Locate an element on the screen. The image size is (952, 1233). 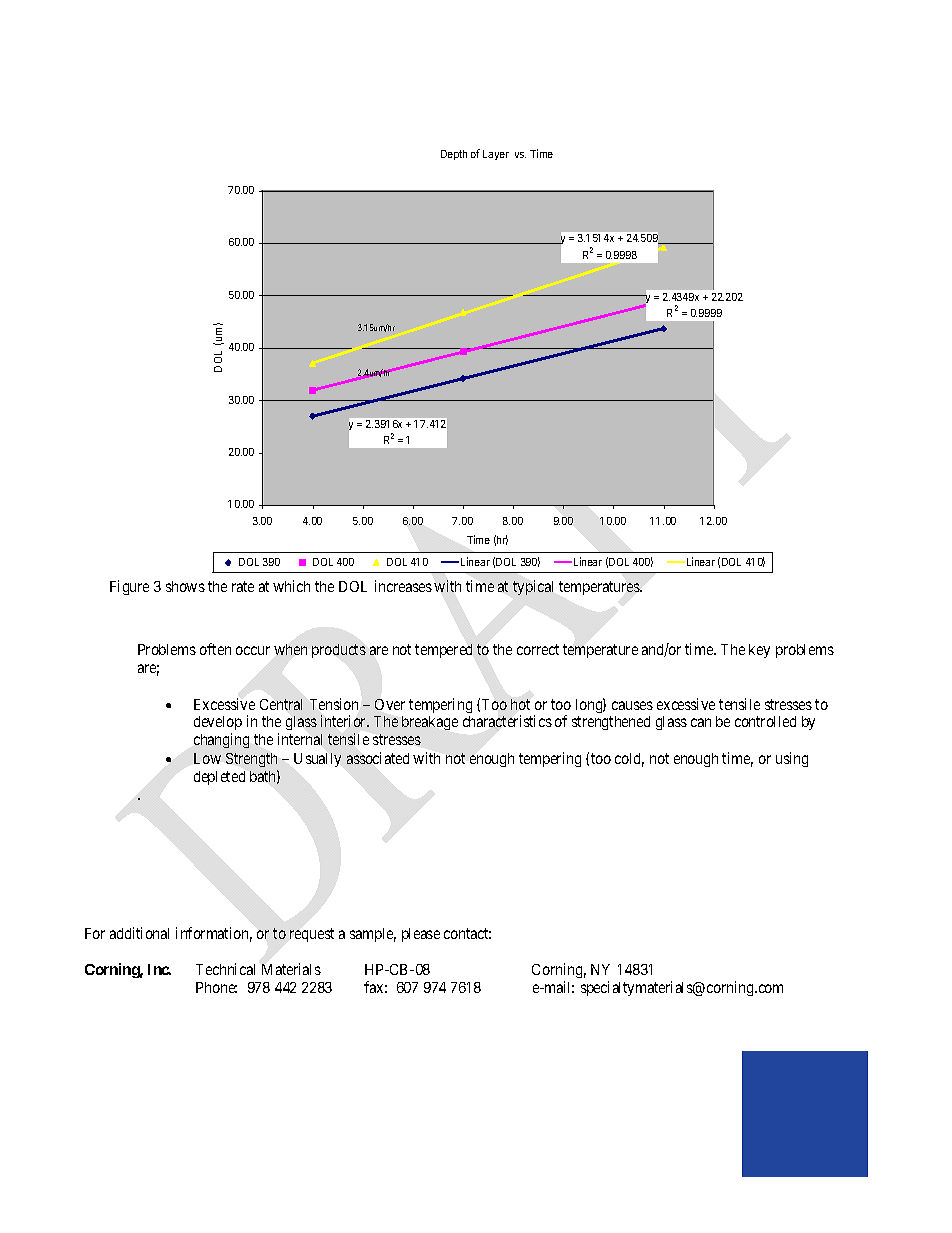
Technical is located at coordinates (225, 969).
